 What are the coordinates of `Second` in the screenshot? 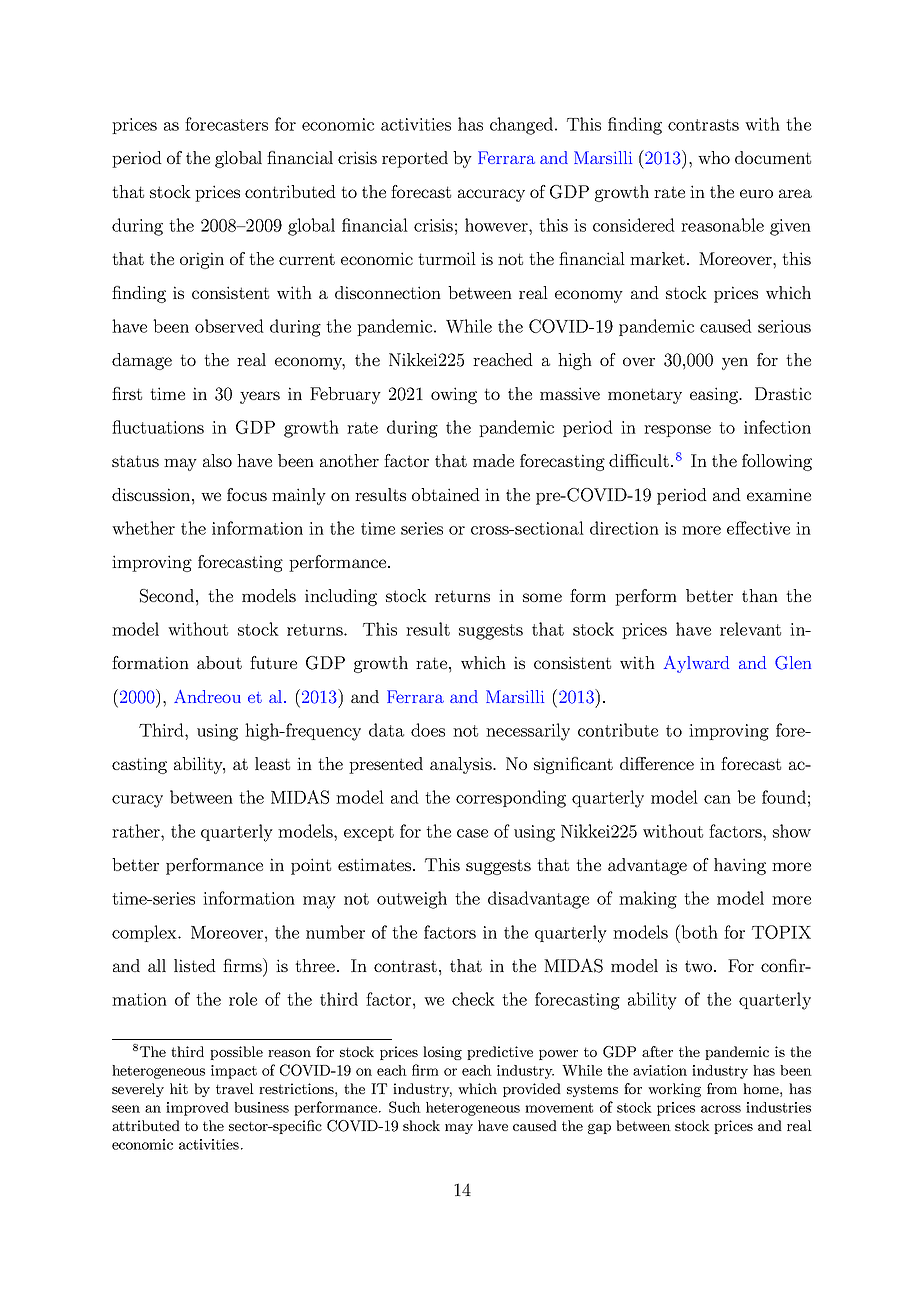 It's located at (167, 596).
